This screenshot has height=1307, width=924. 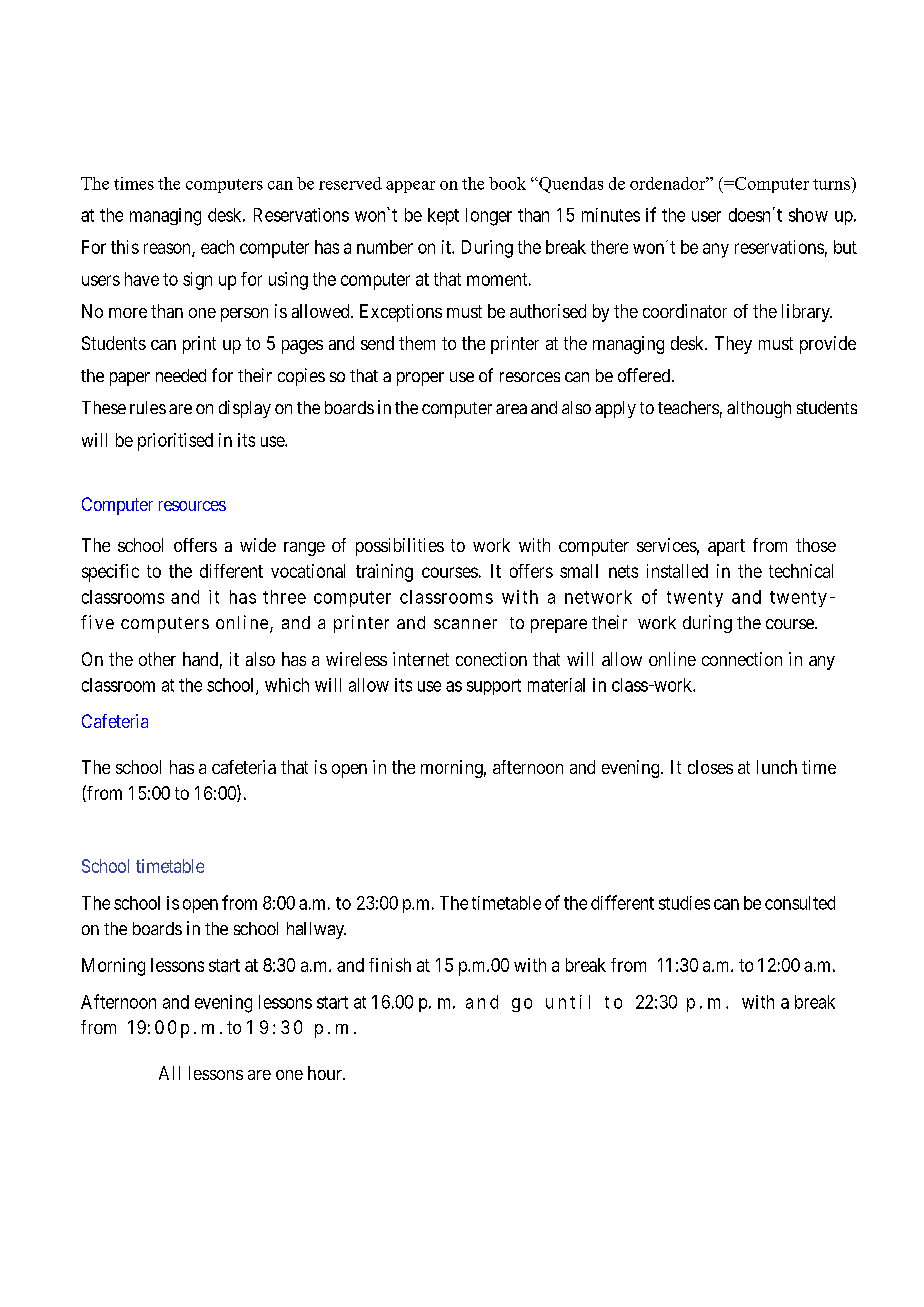 I want to click on longer, so click(x=489, y=217).
